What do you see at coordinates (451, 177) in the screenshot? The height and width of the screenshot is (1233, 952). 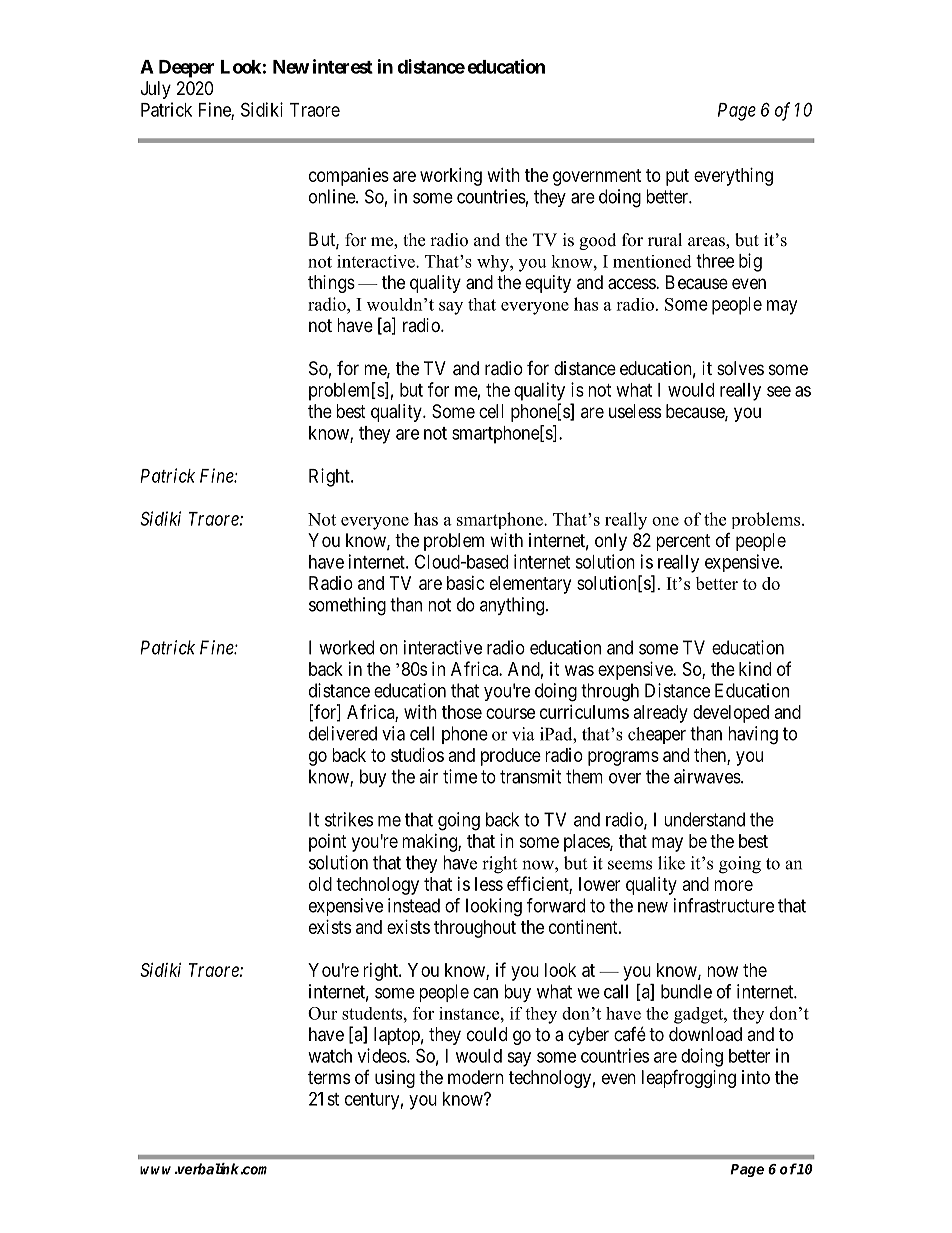 I see `working` at bounding box center [451, 177].
